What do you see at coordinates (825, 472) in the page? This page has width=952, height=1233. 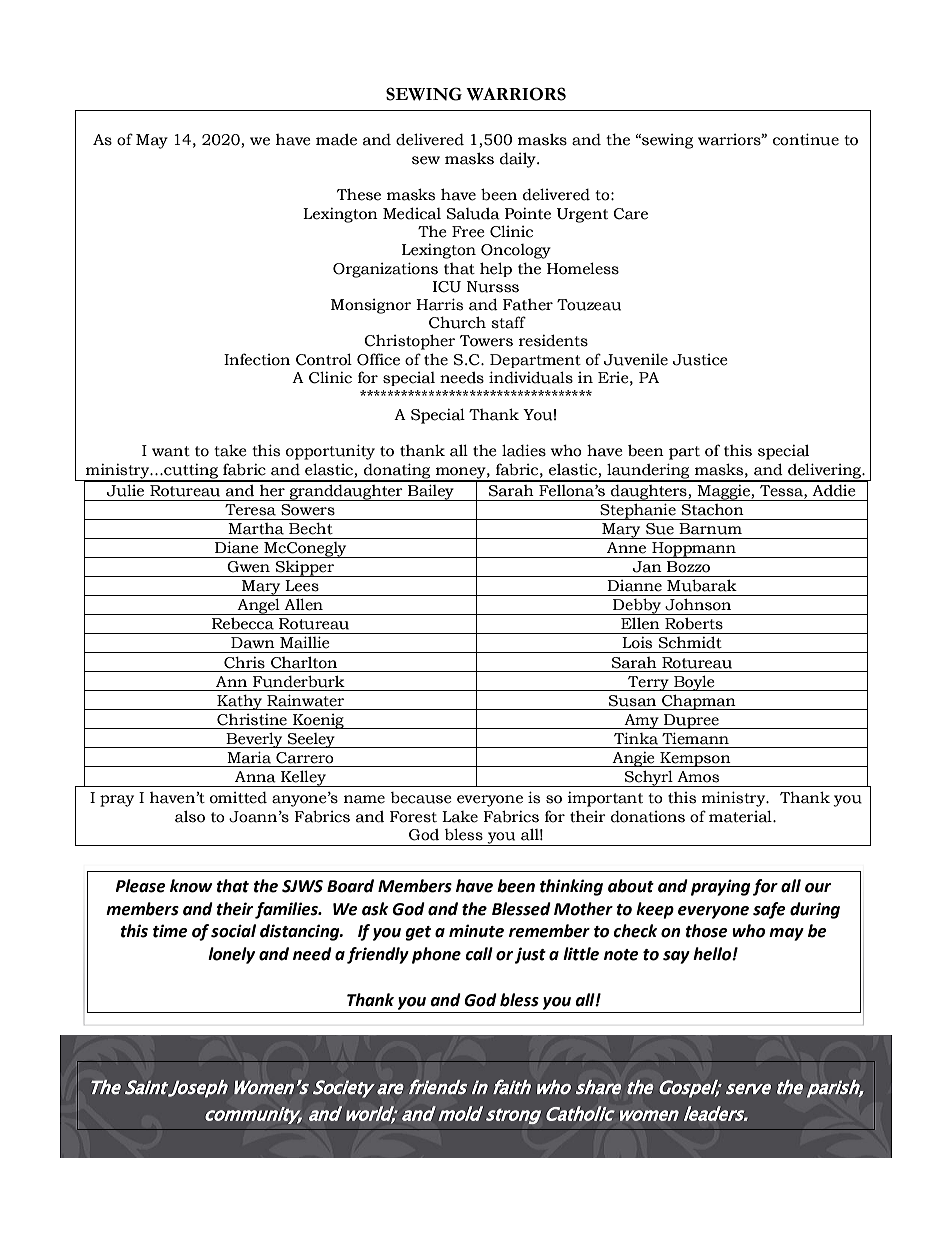 I see `delivering` at bounding box center [825, 472].
